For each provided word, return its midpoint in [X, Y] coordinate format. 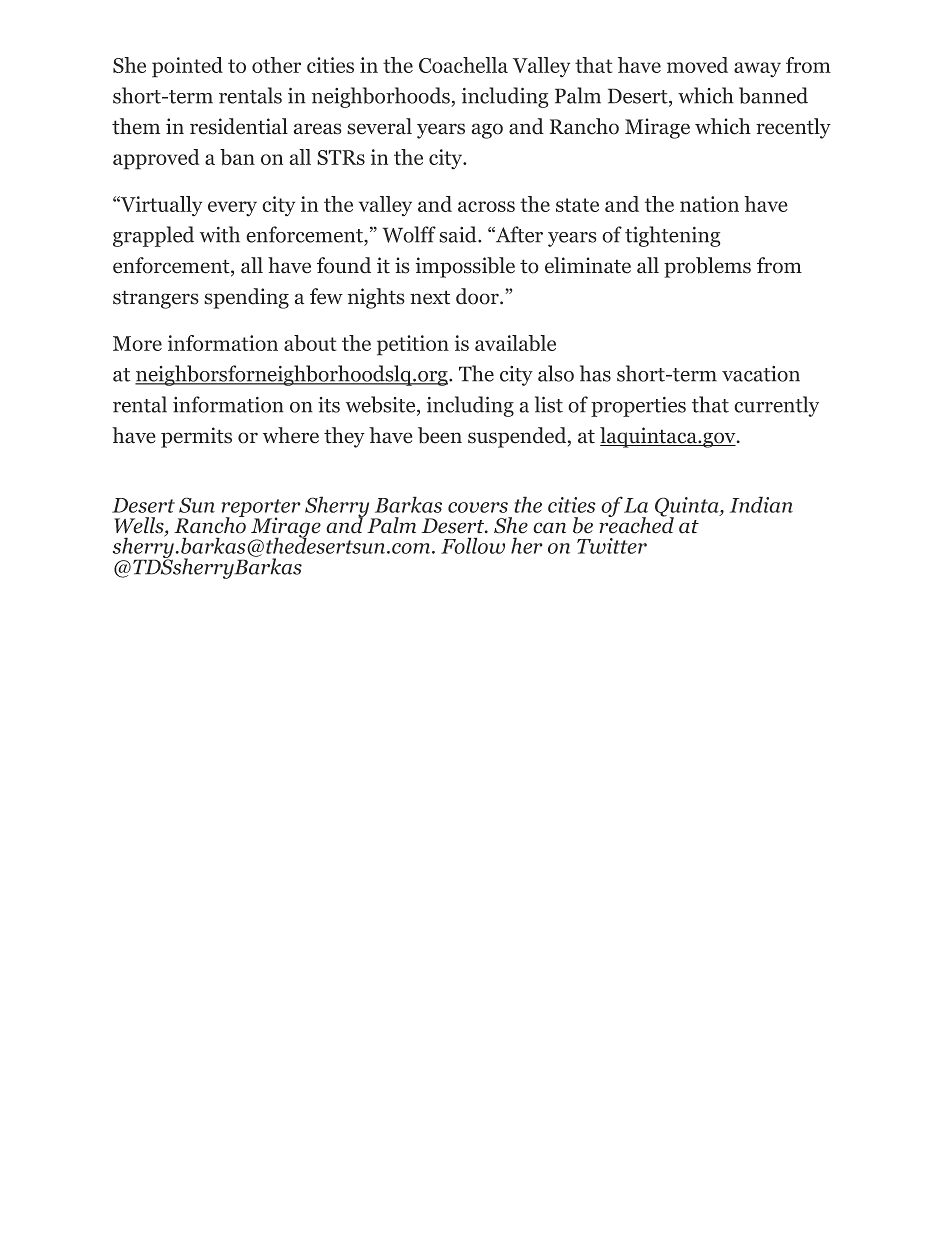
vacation [761, 374]
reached [636, 524]
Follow [473, 545]
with [220, 234]
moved [697, 65]
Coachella [463, 65]
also [556, 373]
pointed [187, 67]
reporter [261, 509]
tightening [673, 236]
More [137, 343]
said [459, 234]
